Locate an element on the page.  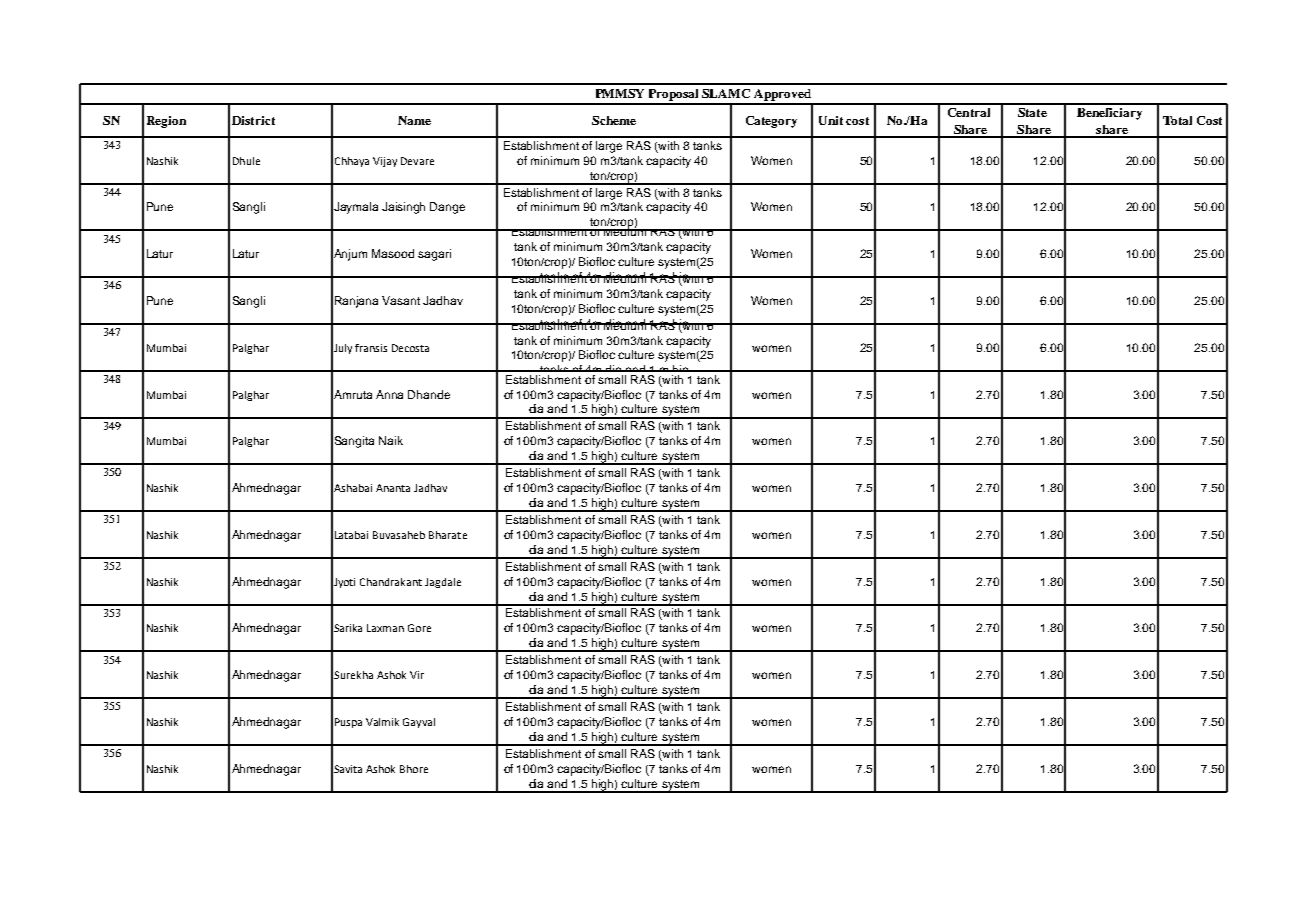
Vasant is located at coordinates (401, 300).
